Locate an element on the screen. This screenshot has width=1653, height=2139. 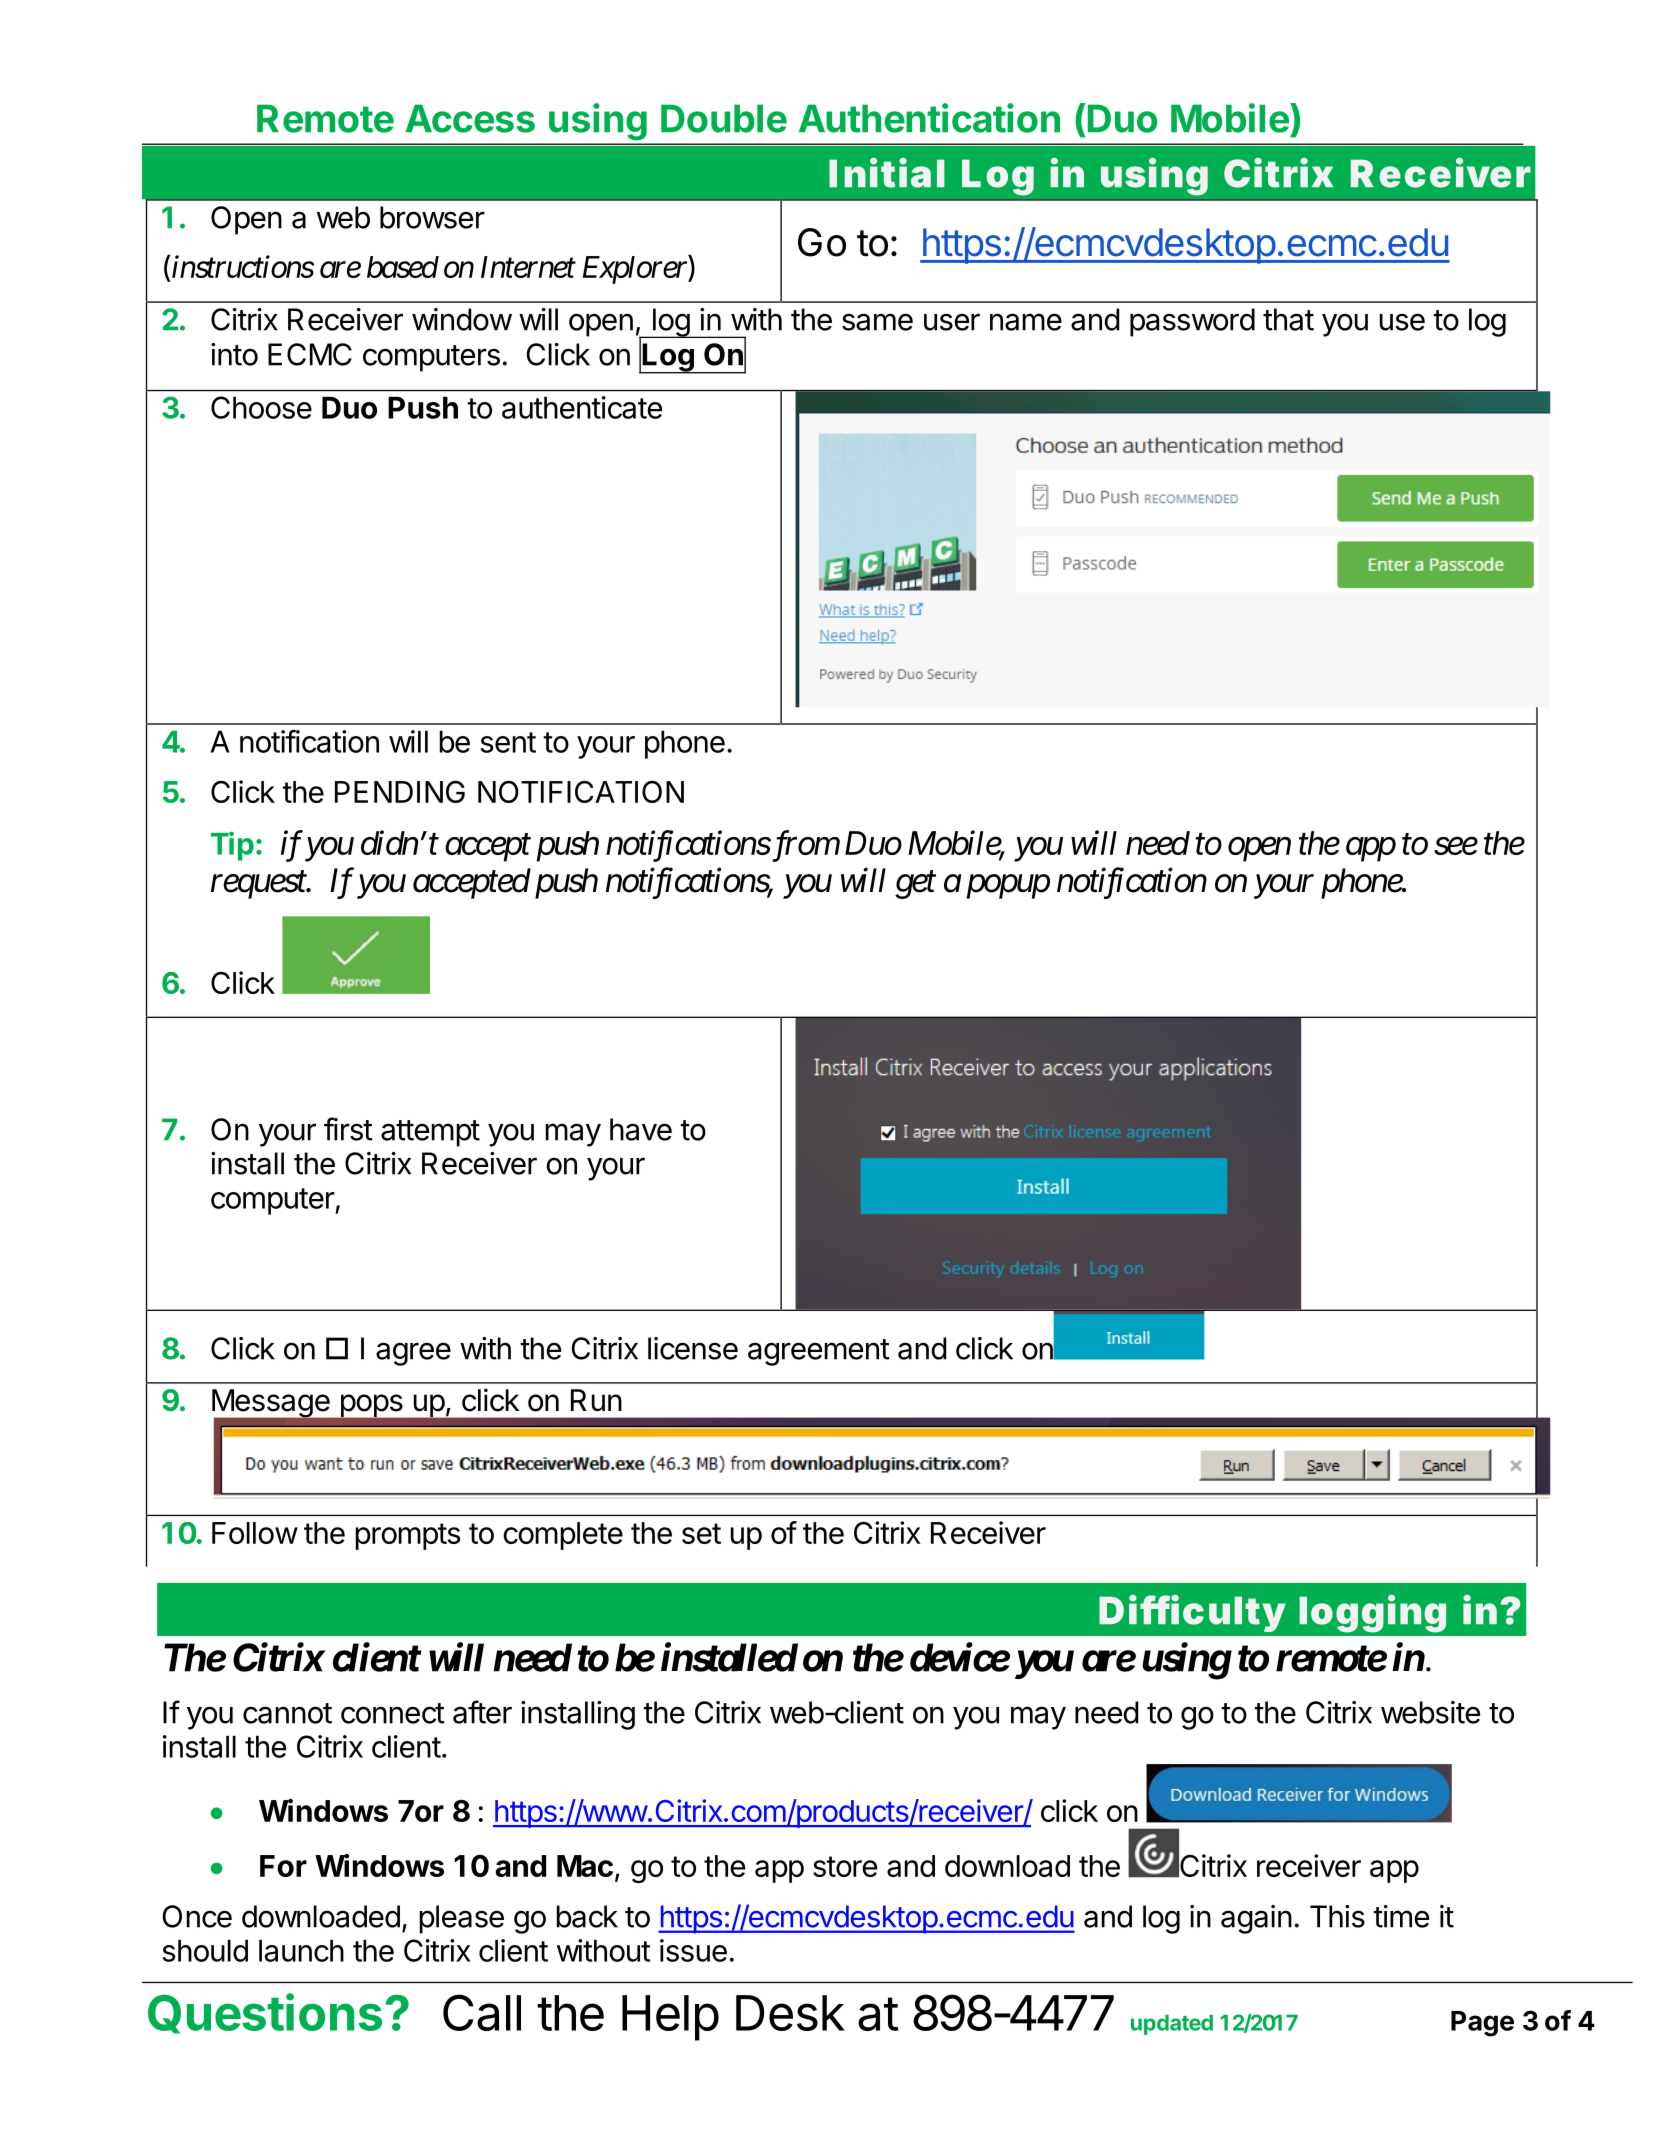
launch is located at coordinates (301, 1951).
